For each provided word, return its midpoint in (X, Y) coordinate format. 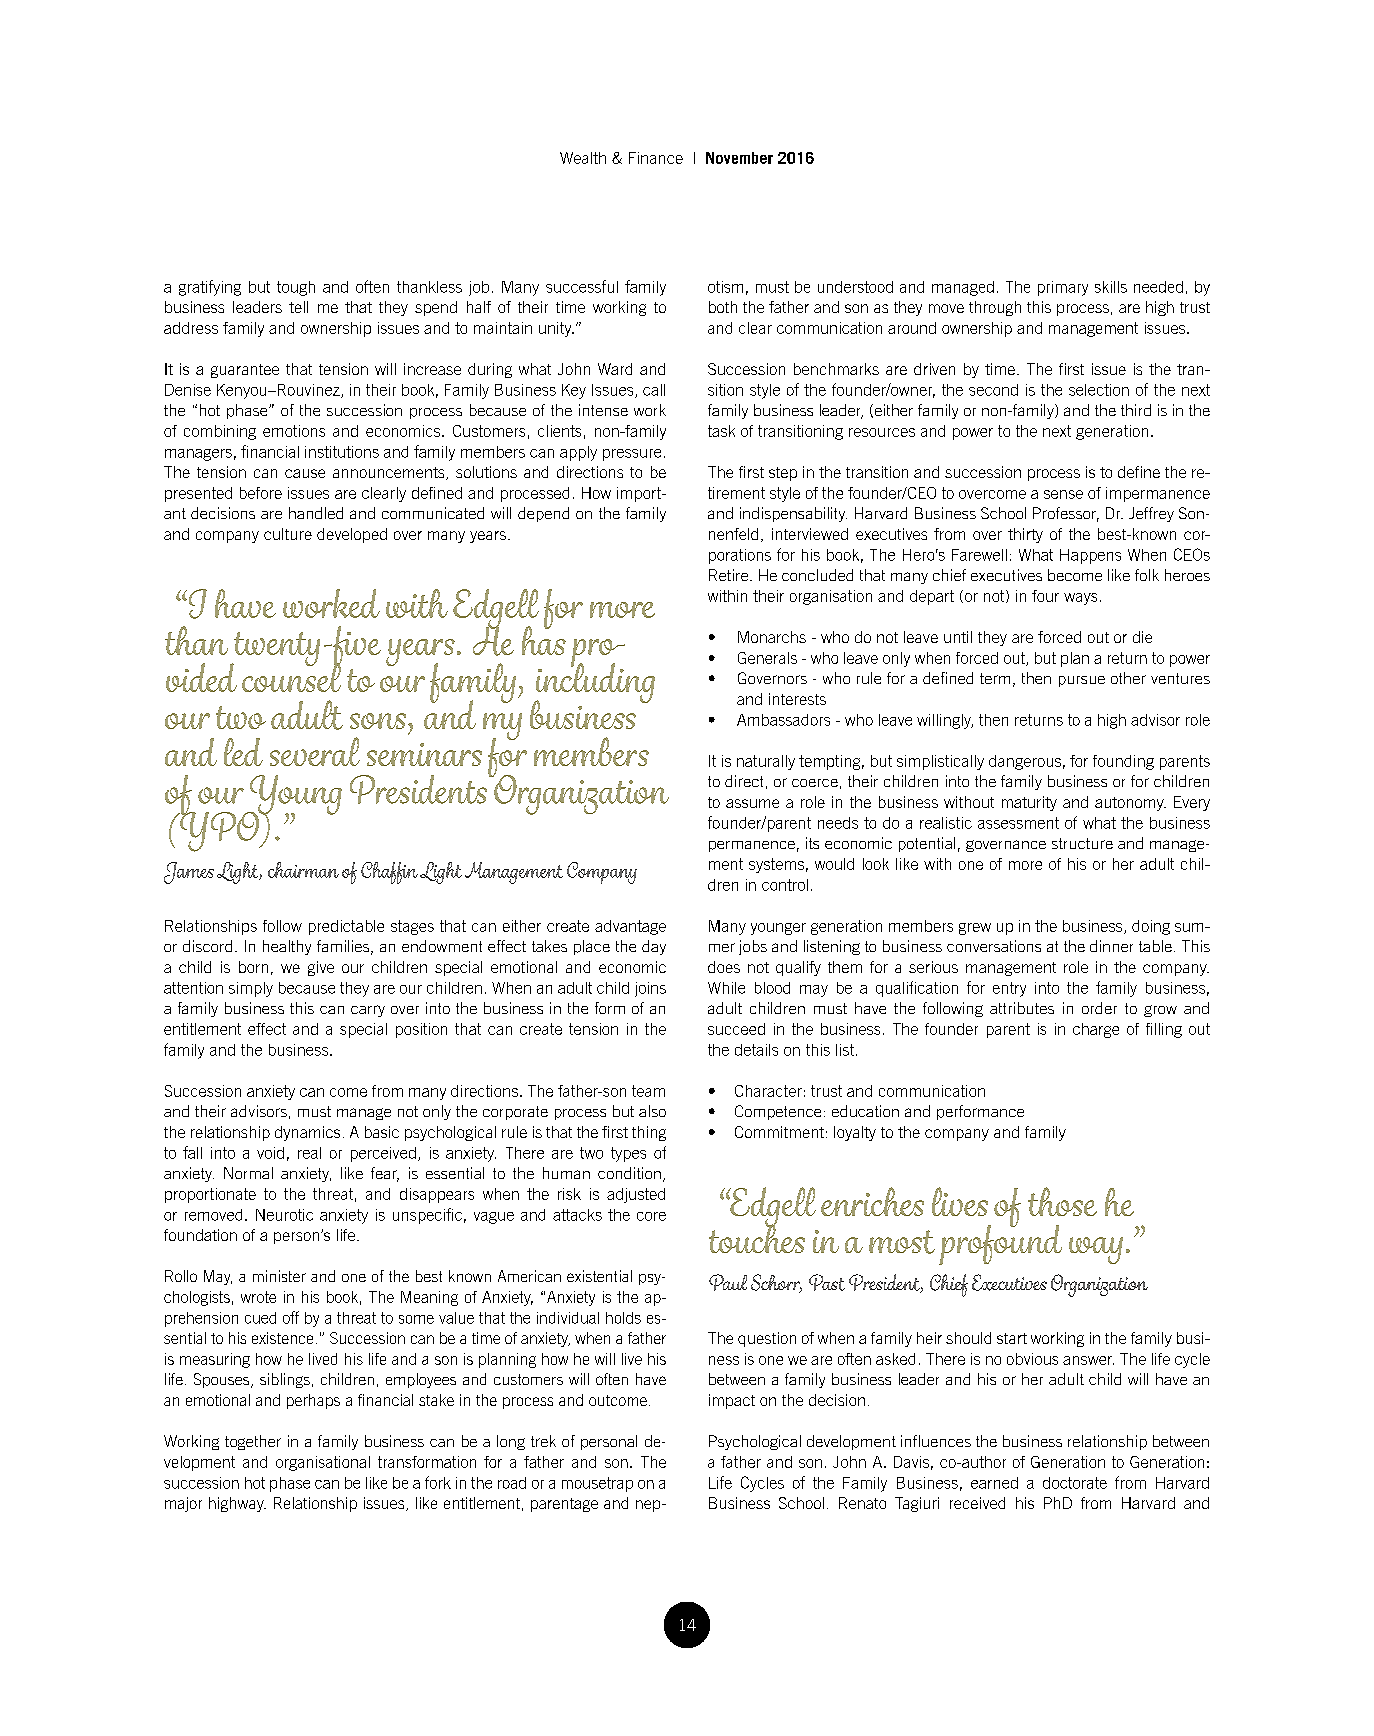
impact (732, 1401)
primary (1063, 288)
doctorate (1075, 1483)
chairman (303, 870)
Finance (656, 158)
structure (1082, 843)
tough (296, 288)
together (253, 1442)
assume (752, 803)
